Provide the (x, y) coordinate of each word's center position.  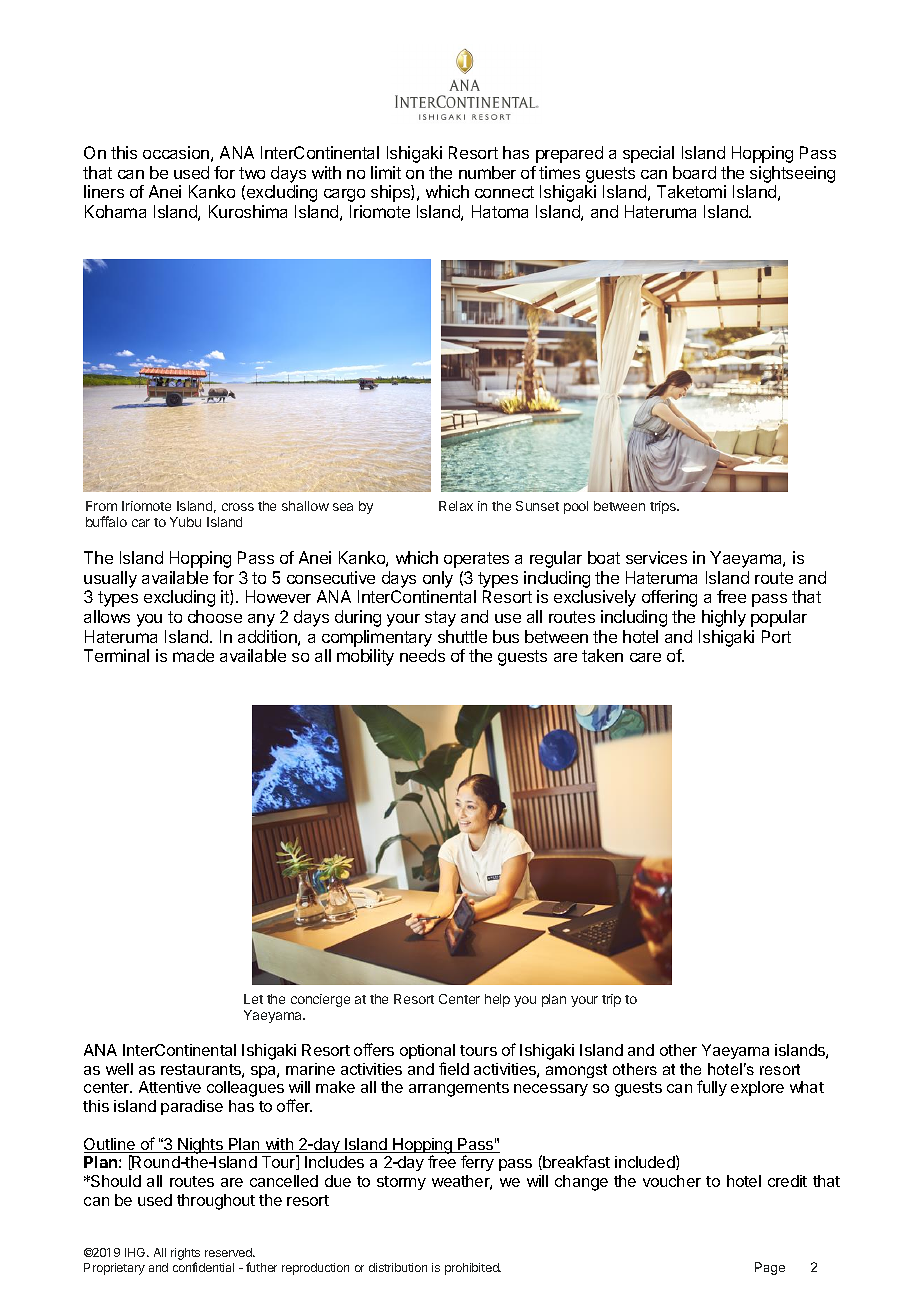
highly (724, 618)
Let (253, 999)
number (487, 172)
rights (185, 1255)
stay (440, 619)
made (193, 655)
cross (238, 507)
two (252, 173)
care (645, 657)
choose (215, 616)
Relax (456, 506)
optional (427, 1051)
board (694, 172)
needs (422, 655)
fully (712, 1088)
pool (576, 507)
